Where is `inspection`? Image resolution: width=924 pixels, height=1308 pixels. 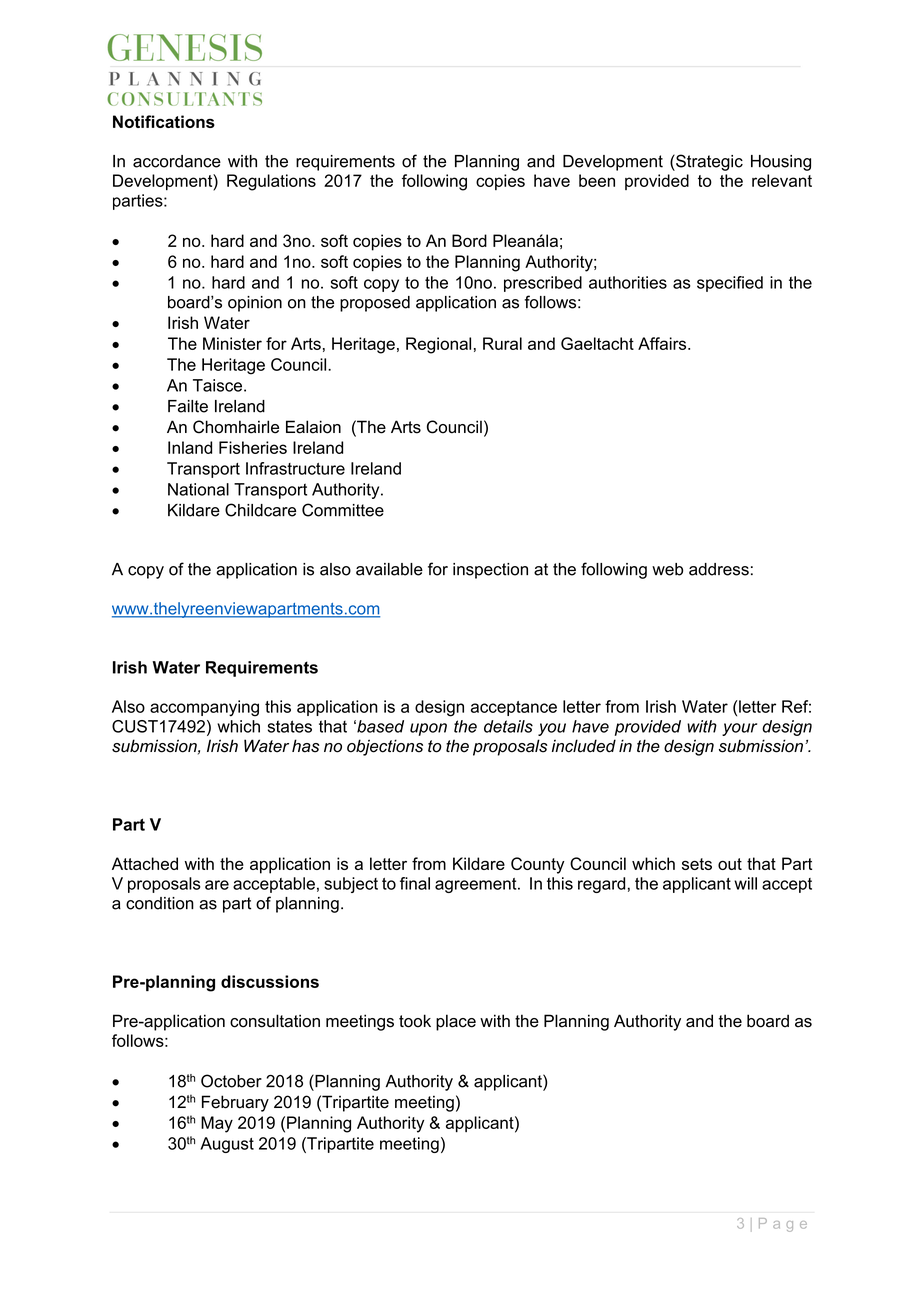
inspection is located at coordinates (490, 571).
